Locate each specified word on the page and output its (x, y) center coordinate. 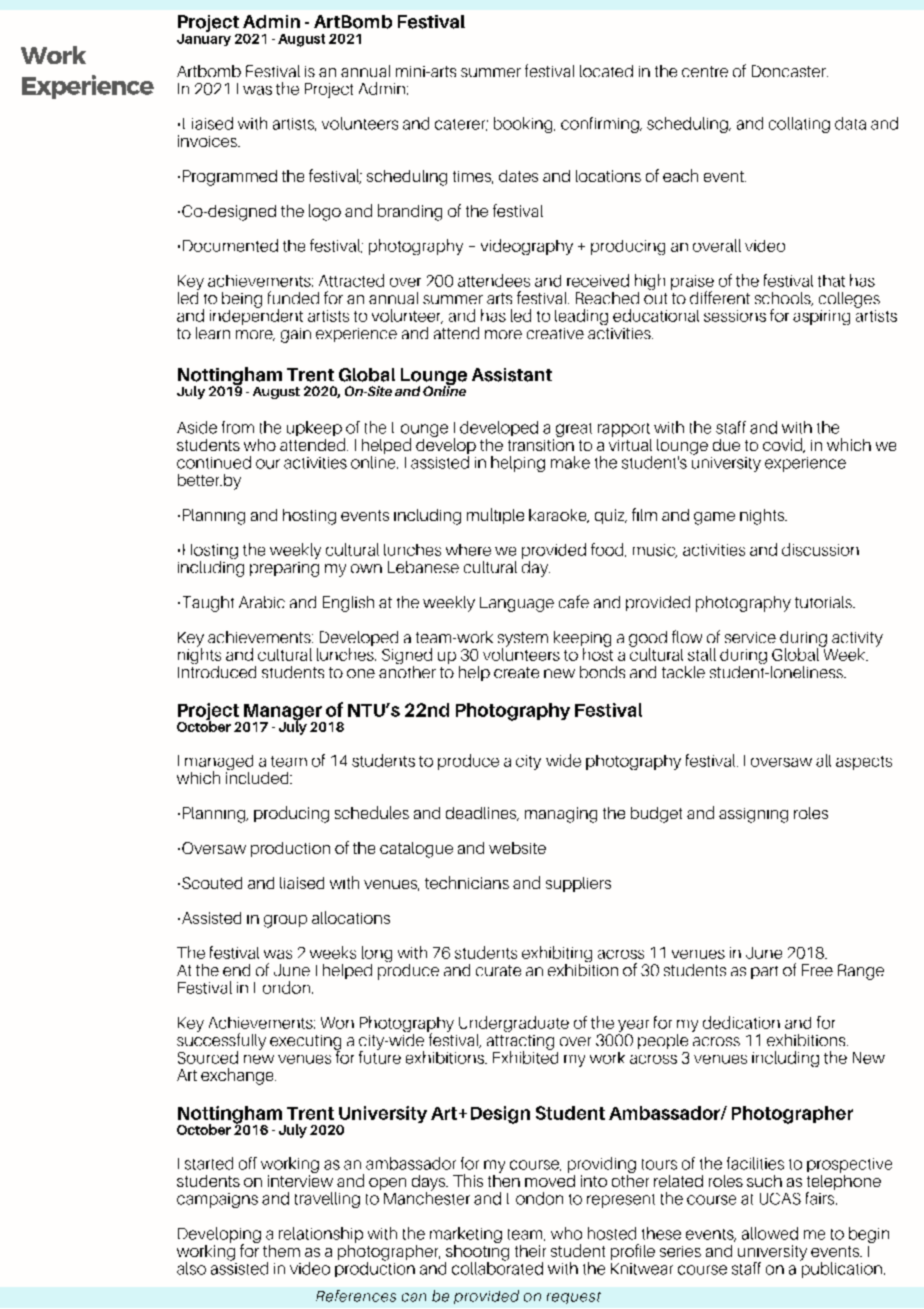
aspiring (821, 317)
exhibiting (557, 955)
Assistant (512, 375)
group (285, 921)
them (281, 1251)
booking (524, 125)
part (764, 972)
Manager (284, 713)
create (516, 672)
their (530, 1251)
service (750, 637)
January (204, 38)
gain (296, 335)
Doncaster (790, 71)
